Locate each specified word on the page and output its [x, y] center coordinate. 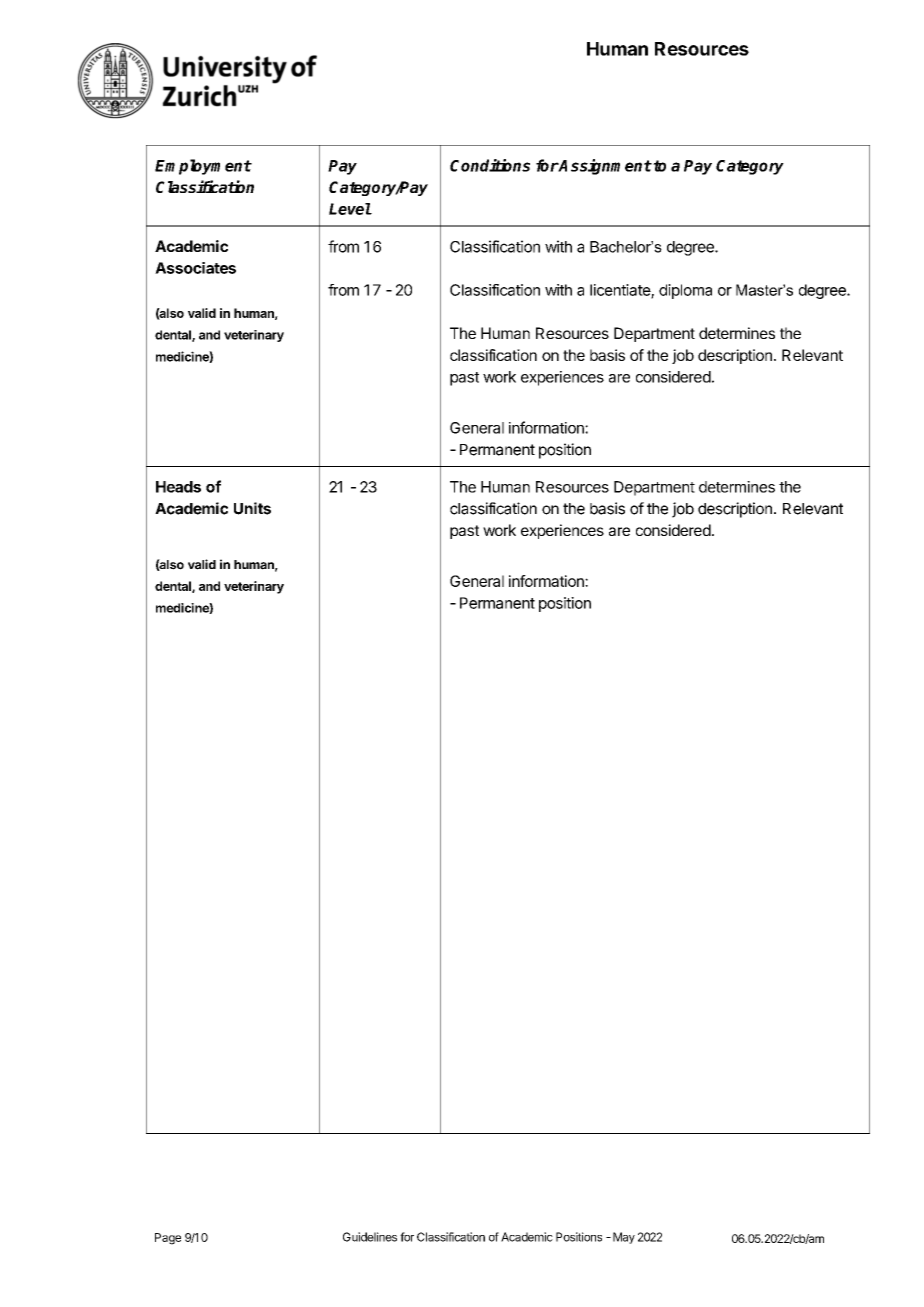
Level [350, 209]
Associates [195, 268]
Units [252, 508]
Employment [203, 167]
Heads [178, 487]
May [624, 1238]
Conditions [490, 165]
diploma [685, 291]
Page [168, 1239]
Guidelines [370, 1237]
